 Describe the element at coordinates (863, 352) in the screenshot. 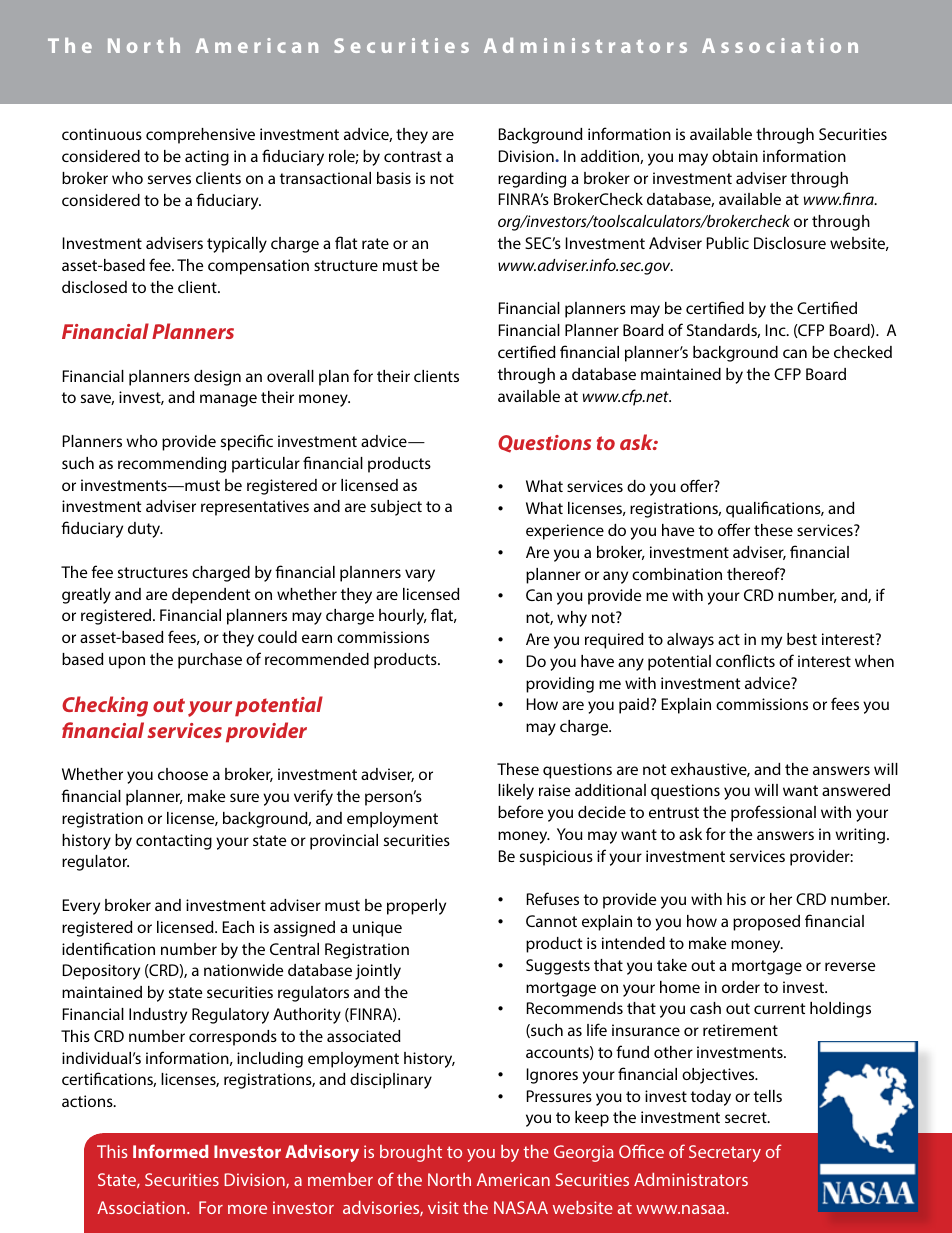

I see `checked` at that location.
